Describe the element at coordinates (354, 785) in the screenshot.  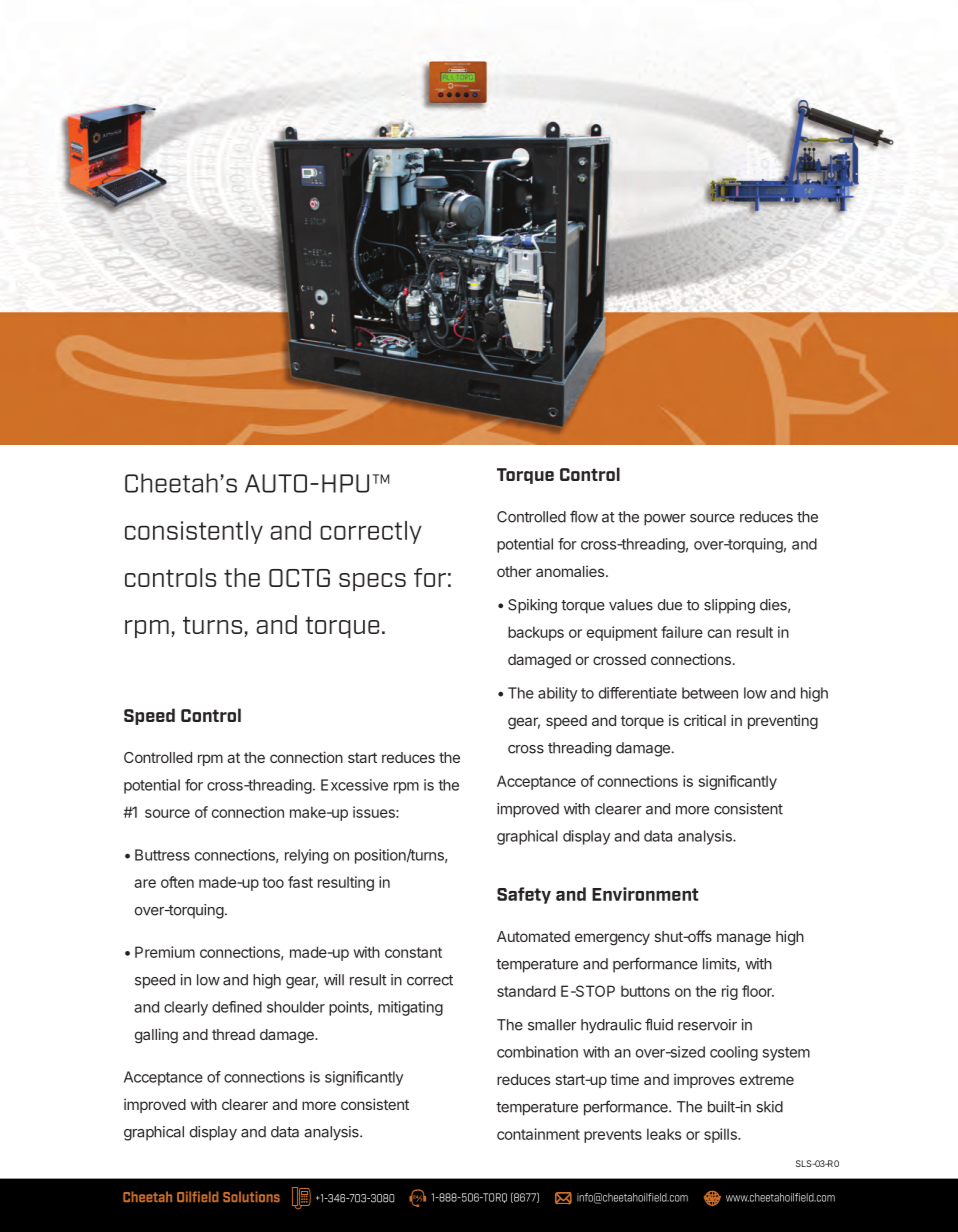
I see `Excessive` at that location.
